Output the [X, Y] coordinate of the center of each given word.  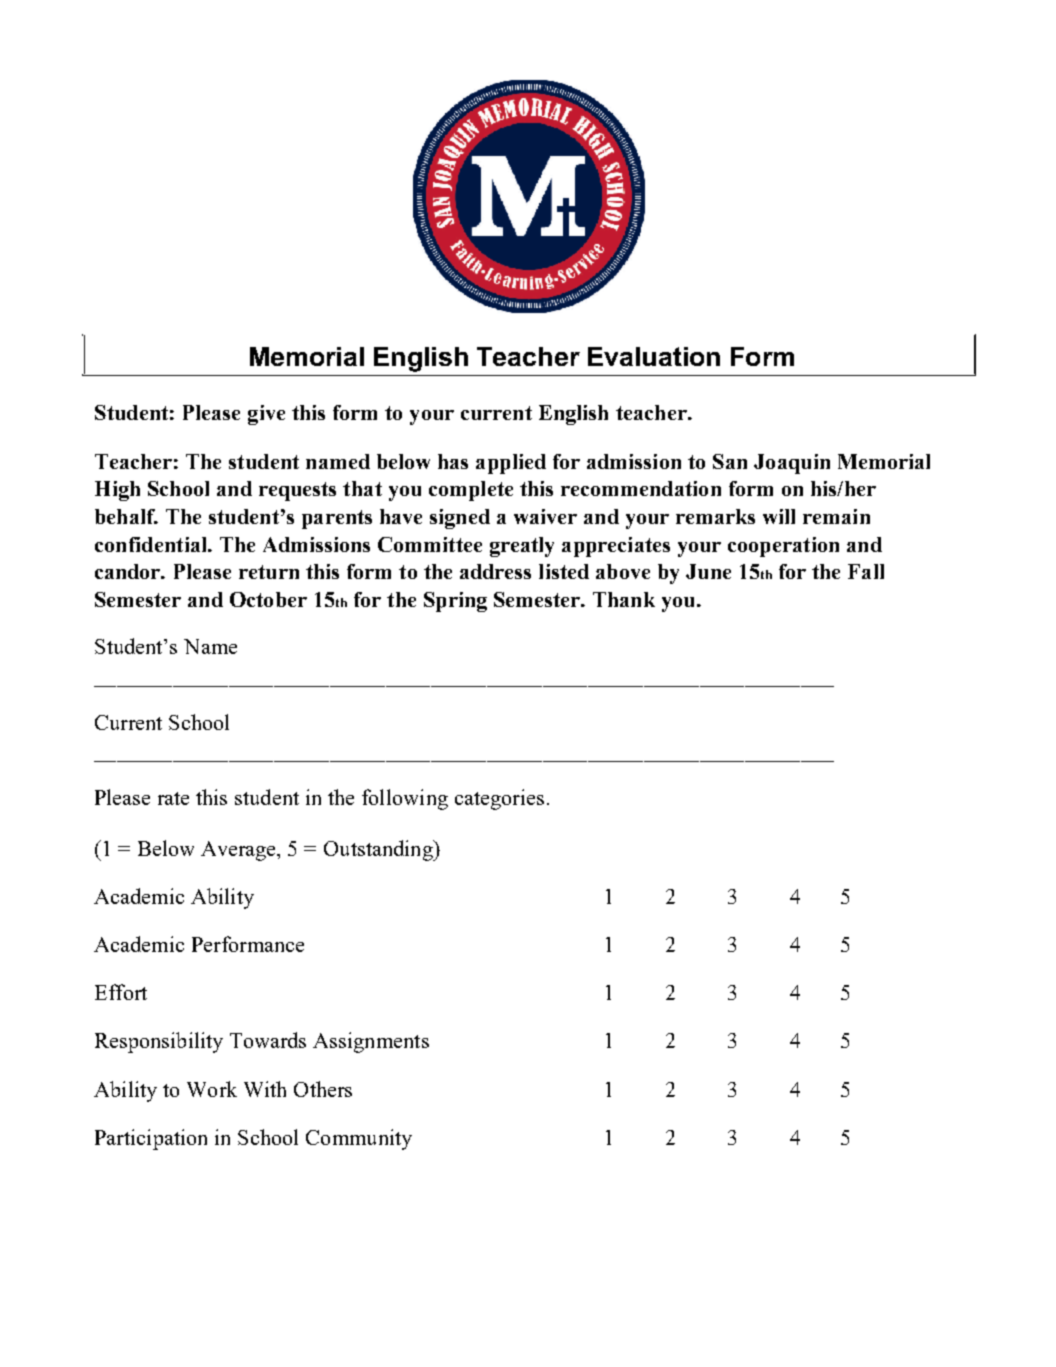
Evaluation [654, 356]
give [266, 415]
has [453, 461]
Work [212, 1089]
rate [173, 798]
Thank [624, 599]
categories [499, 799]
